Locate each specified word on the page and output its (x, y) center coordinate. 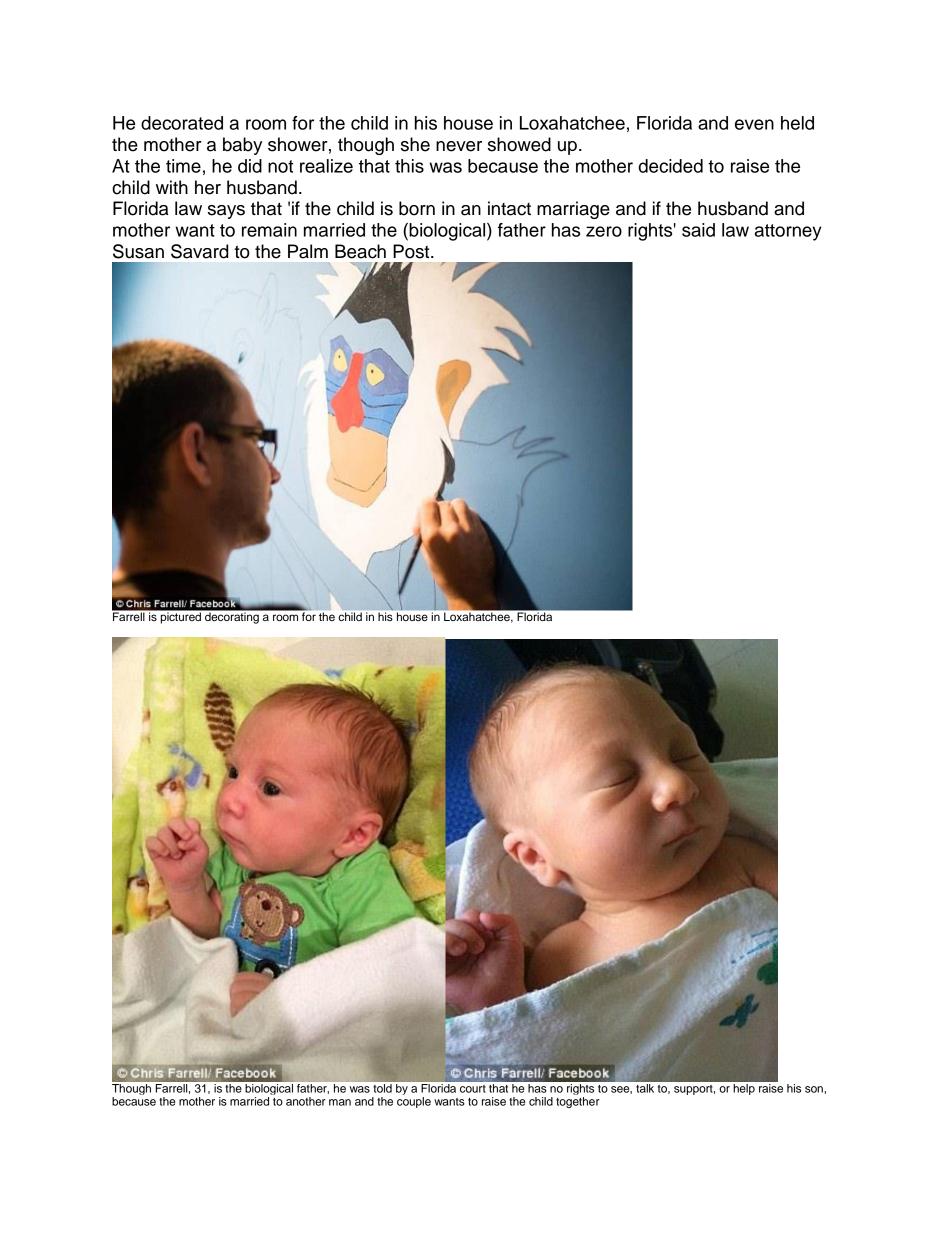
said (698, 230)
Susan (138, 251)
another (306, 1101)
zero (604, 231)
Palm (308, 251)
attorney (788, 232)
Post (412, 251)
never (459, 146)
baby (242, 146)
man (340, 1102)
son (815, 1089)
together (578, 1102)
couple (414, 1102)
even (754, 124)
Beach (360, 251)
